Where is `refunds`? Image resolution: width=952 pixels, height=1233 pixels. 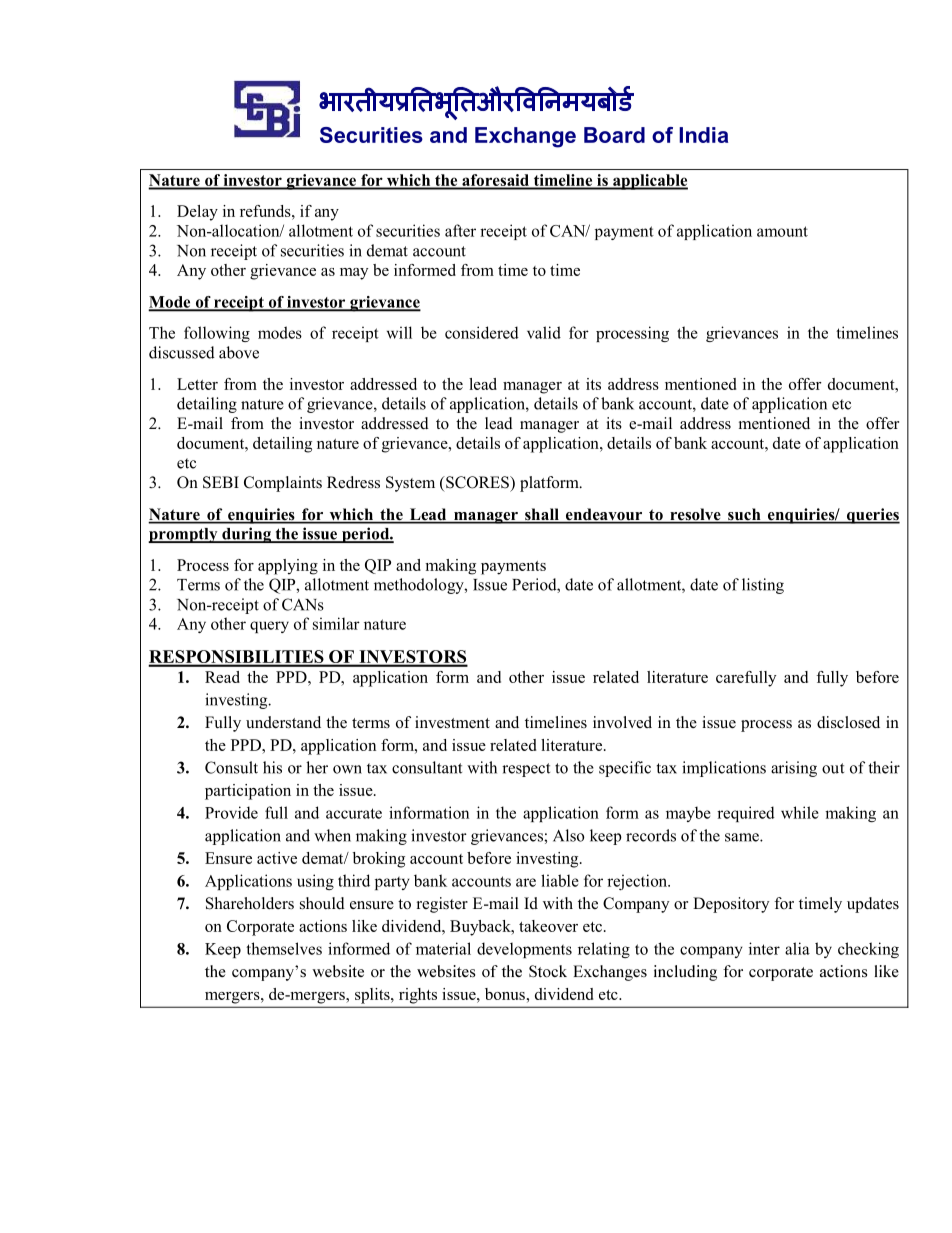
refunds is located at coordinates (266, 211).
